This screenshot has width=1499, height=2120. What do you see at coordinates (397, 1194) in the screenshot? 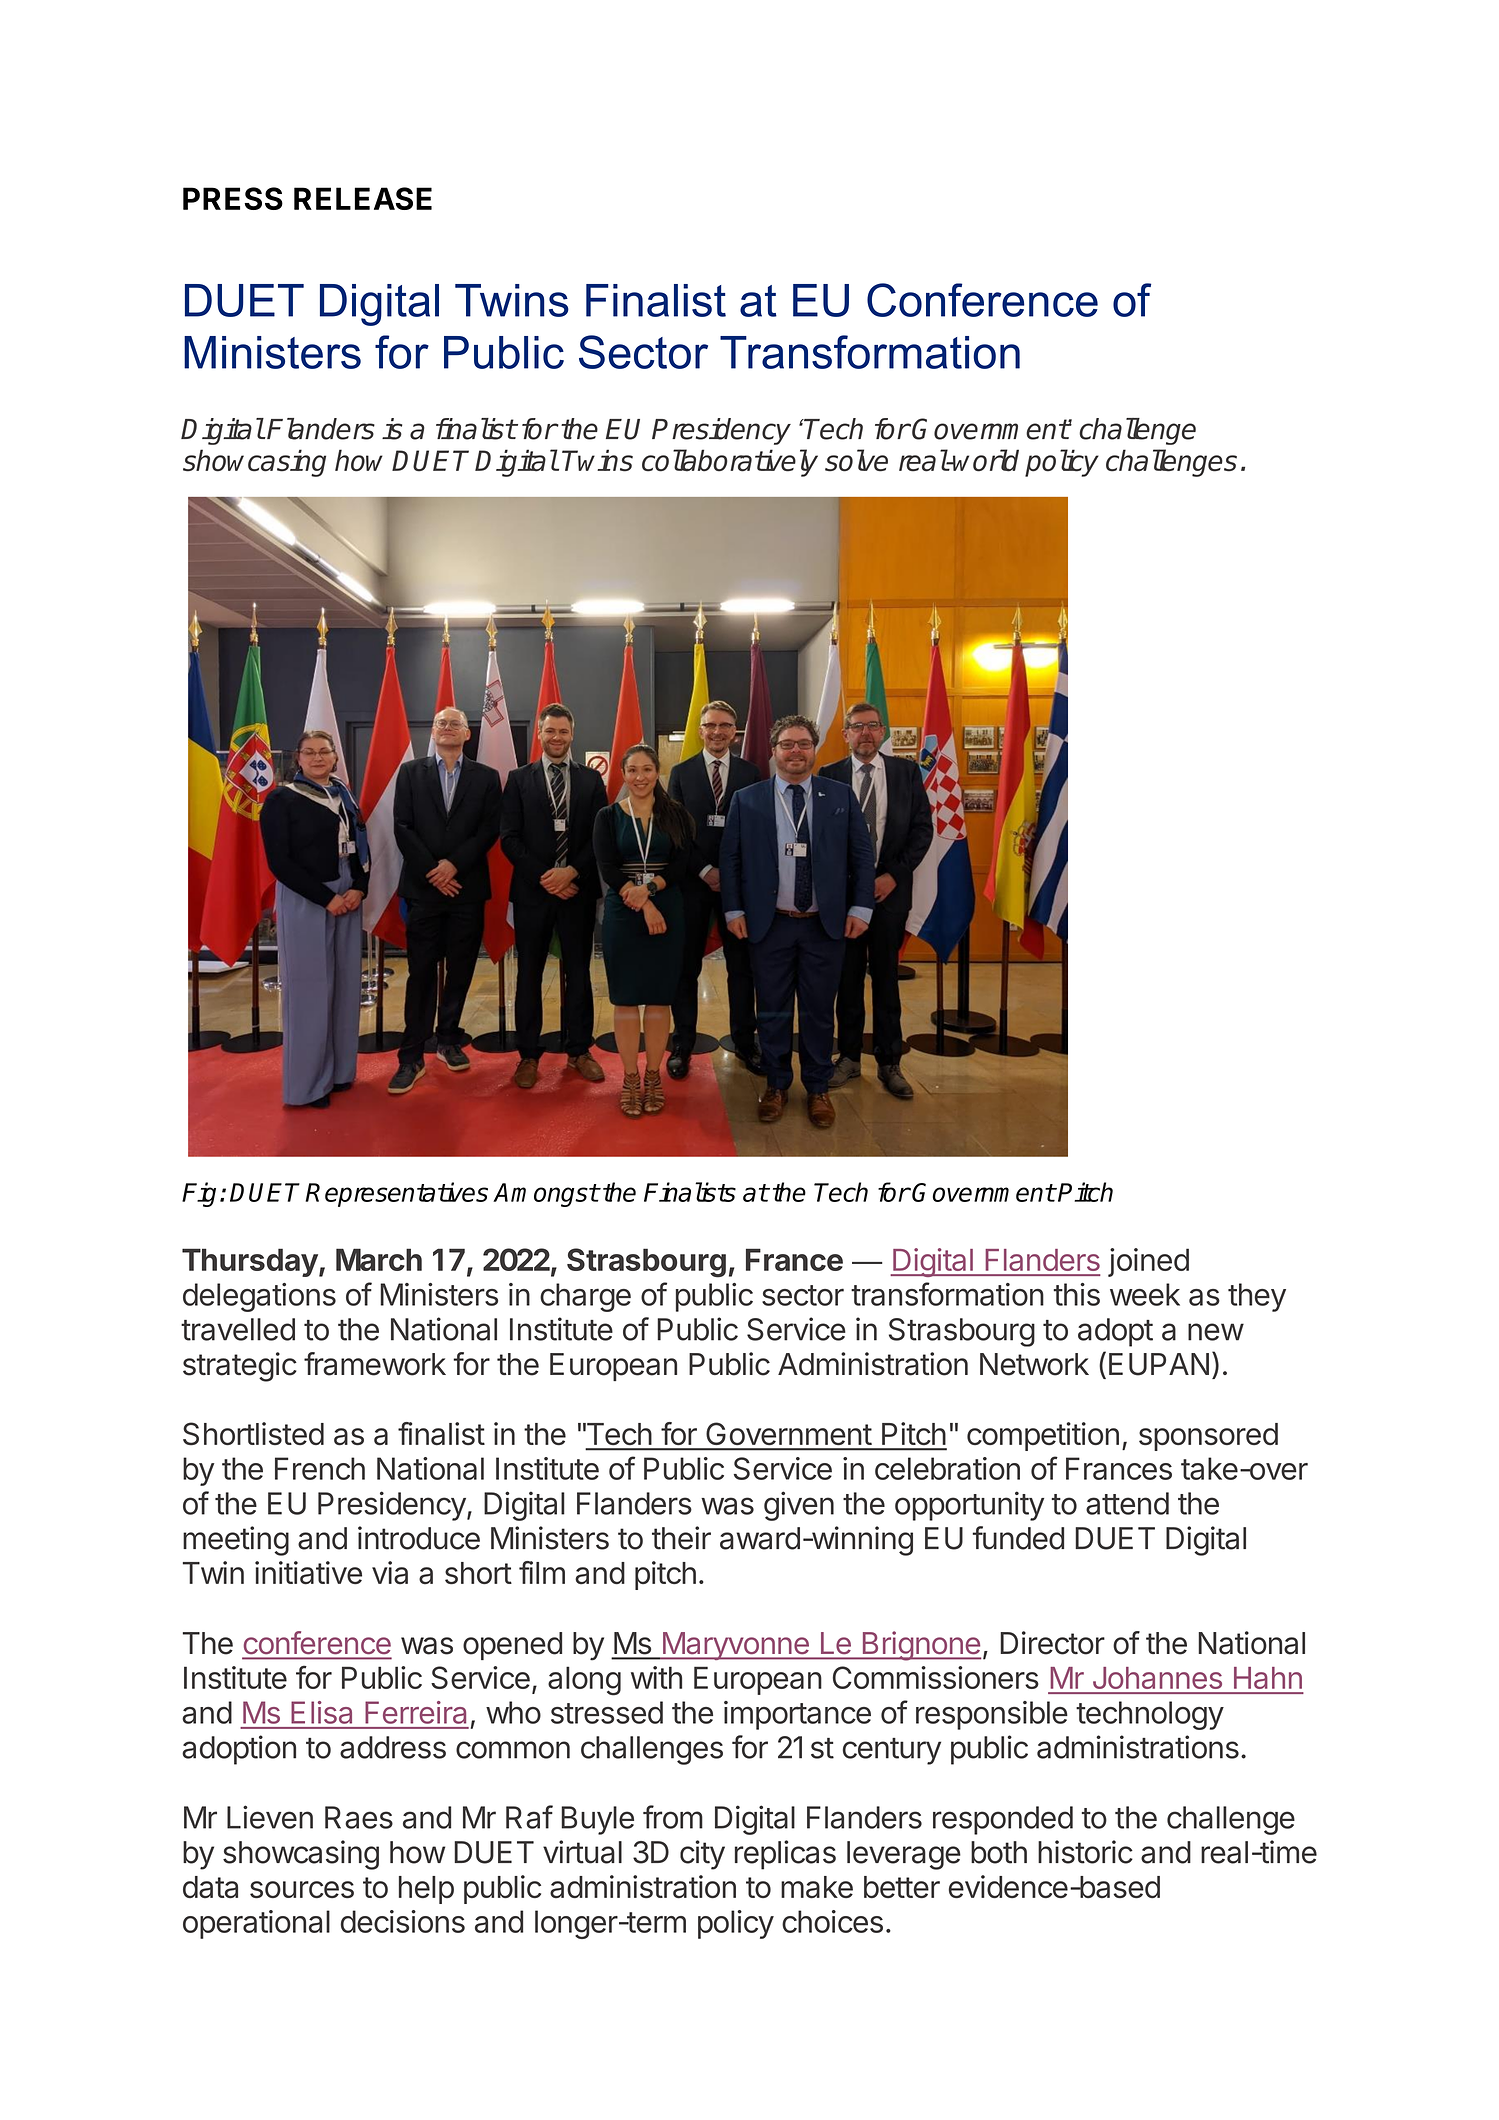
I see `Representatives` at bounding box center [397, 1194].
